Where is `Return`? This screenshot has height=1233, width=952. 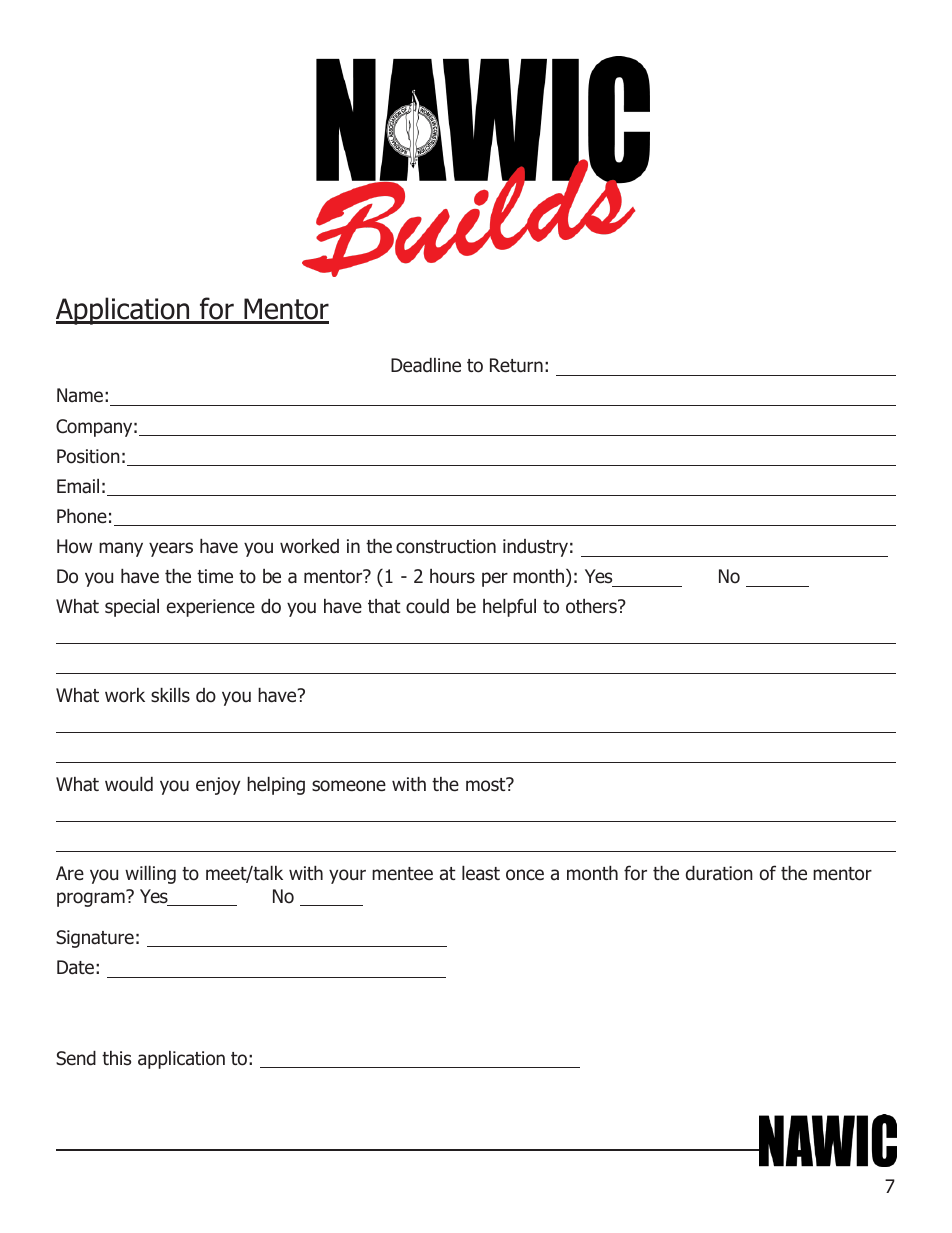 Return is located at coordinates (516, 365).
